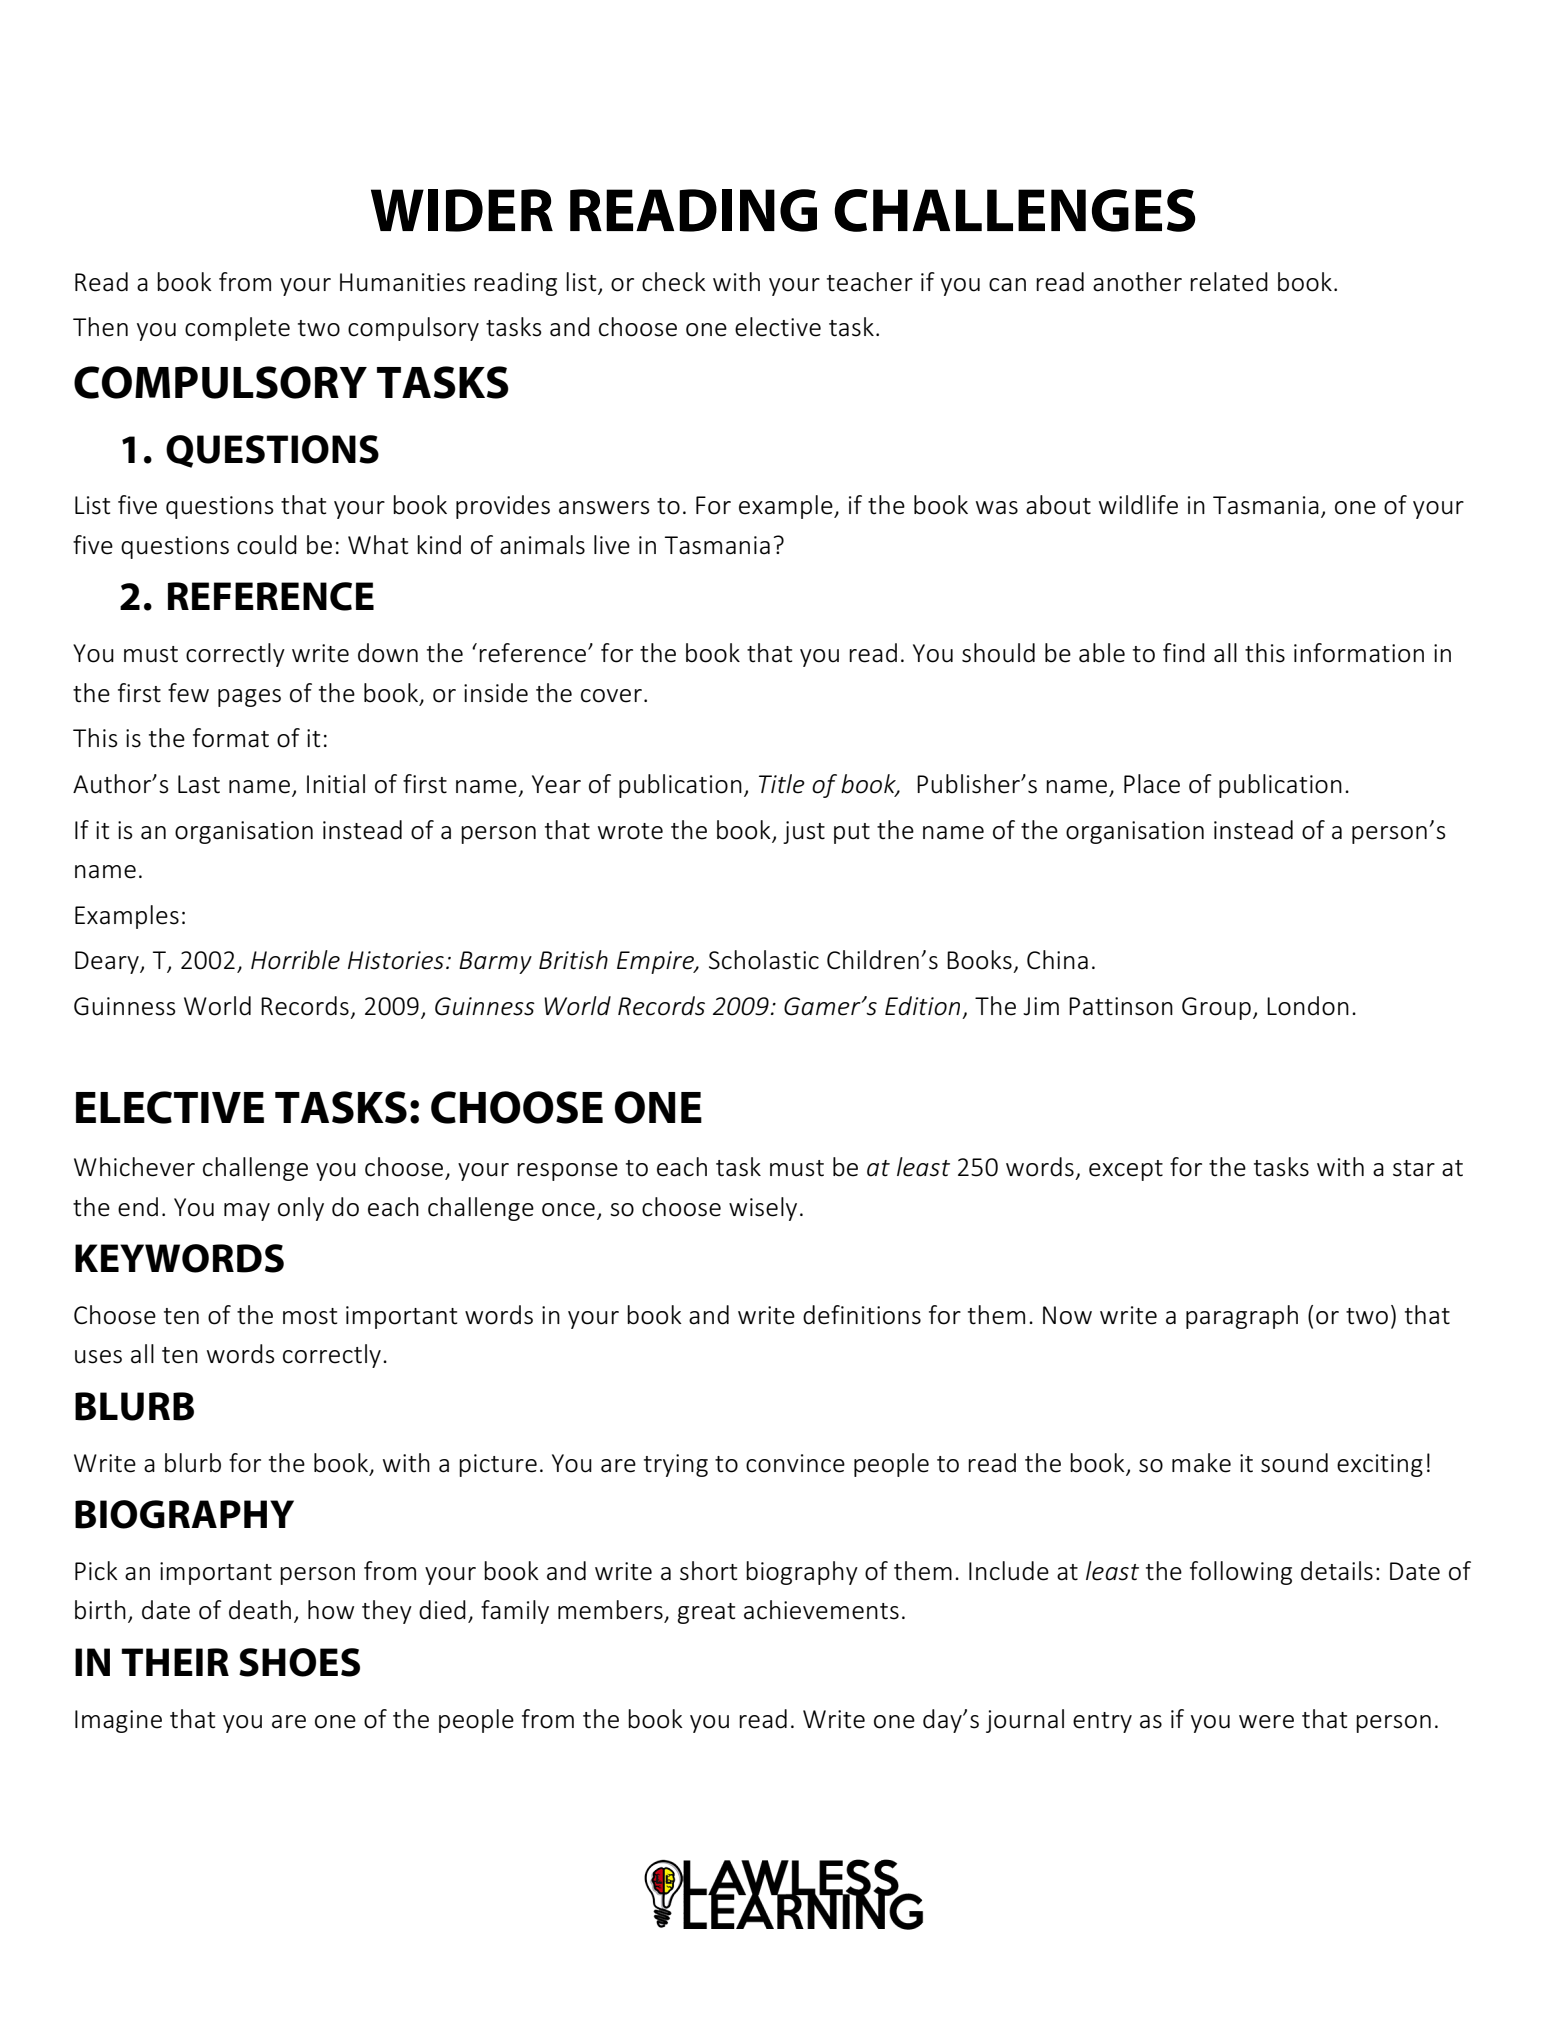  Describe the element at coordinates (295, 960) in the page. I see `Horrible` at that location.
